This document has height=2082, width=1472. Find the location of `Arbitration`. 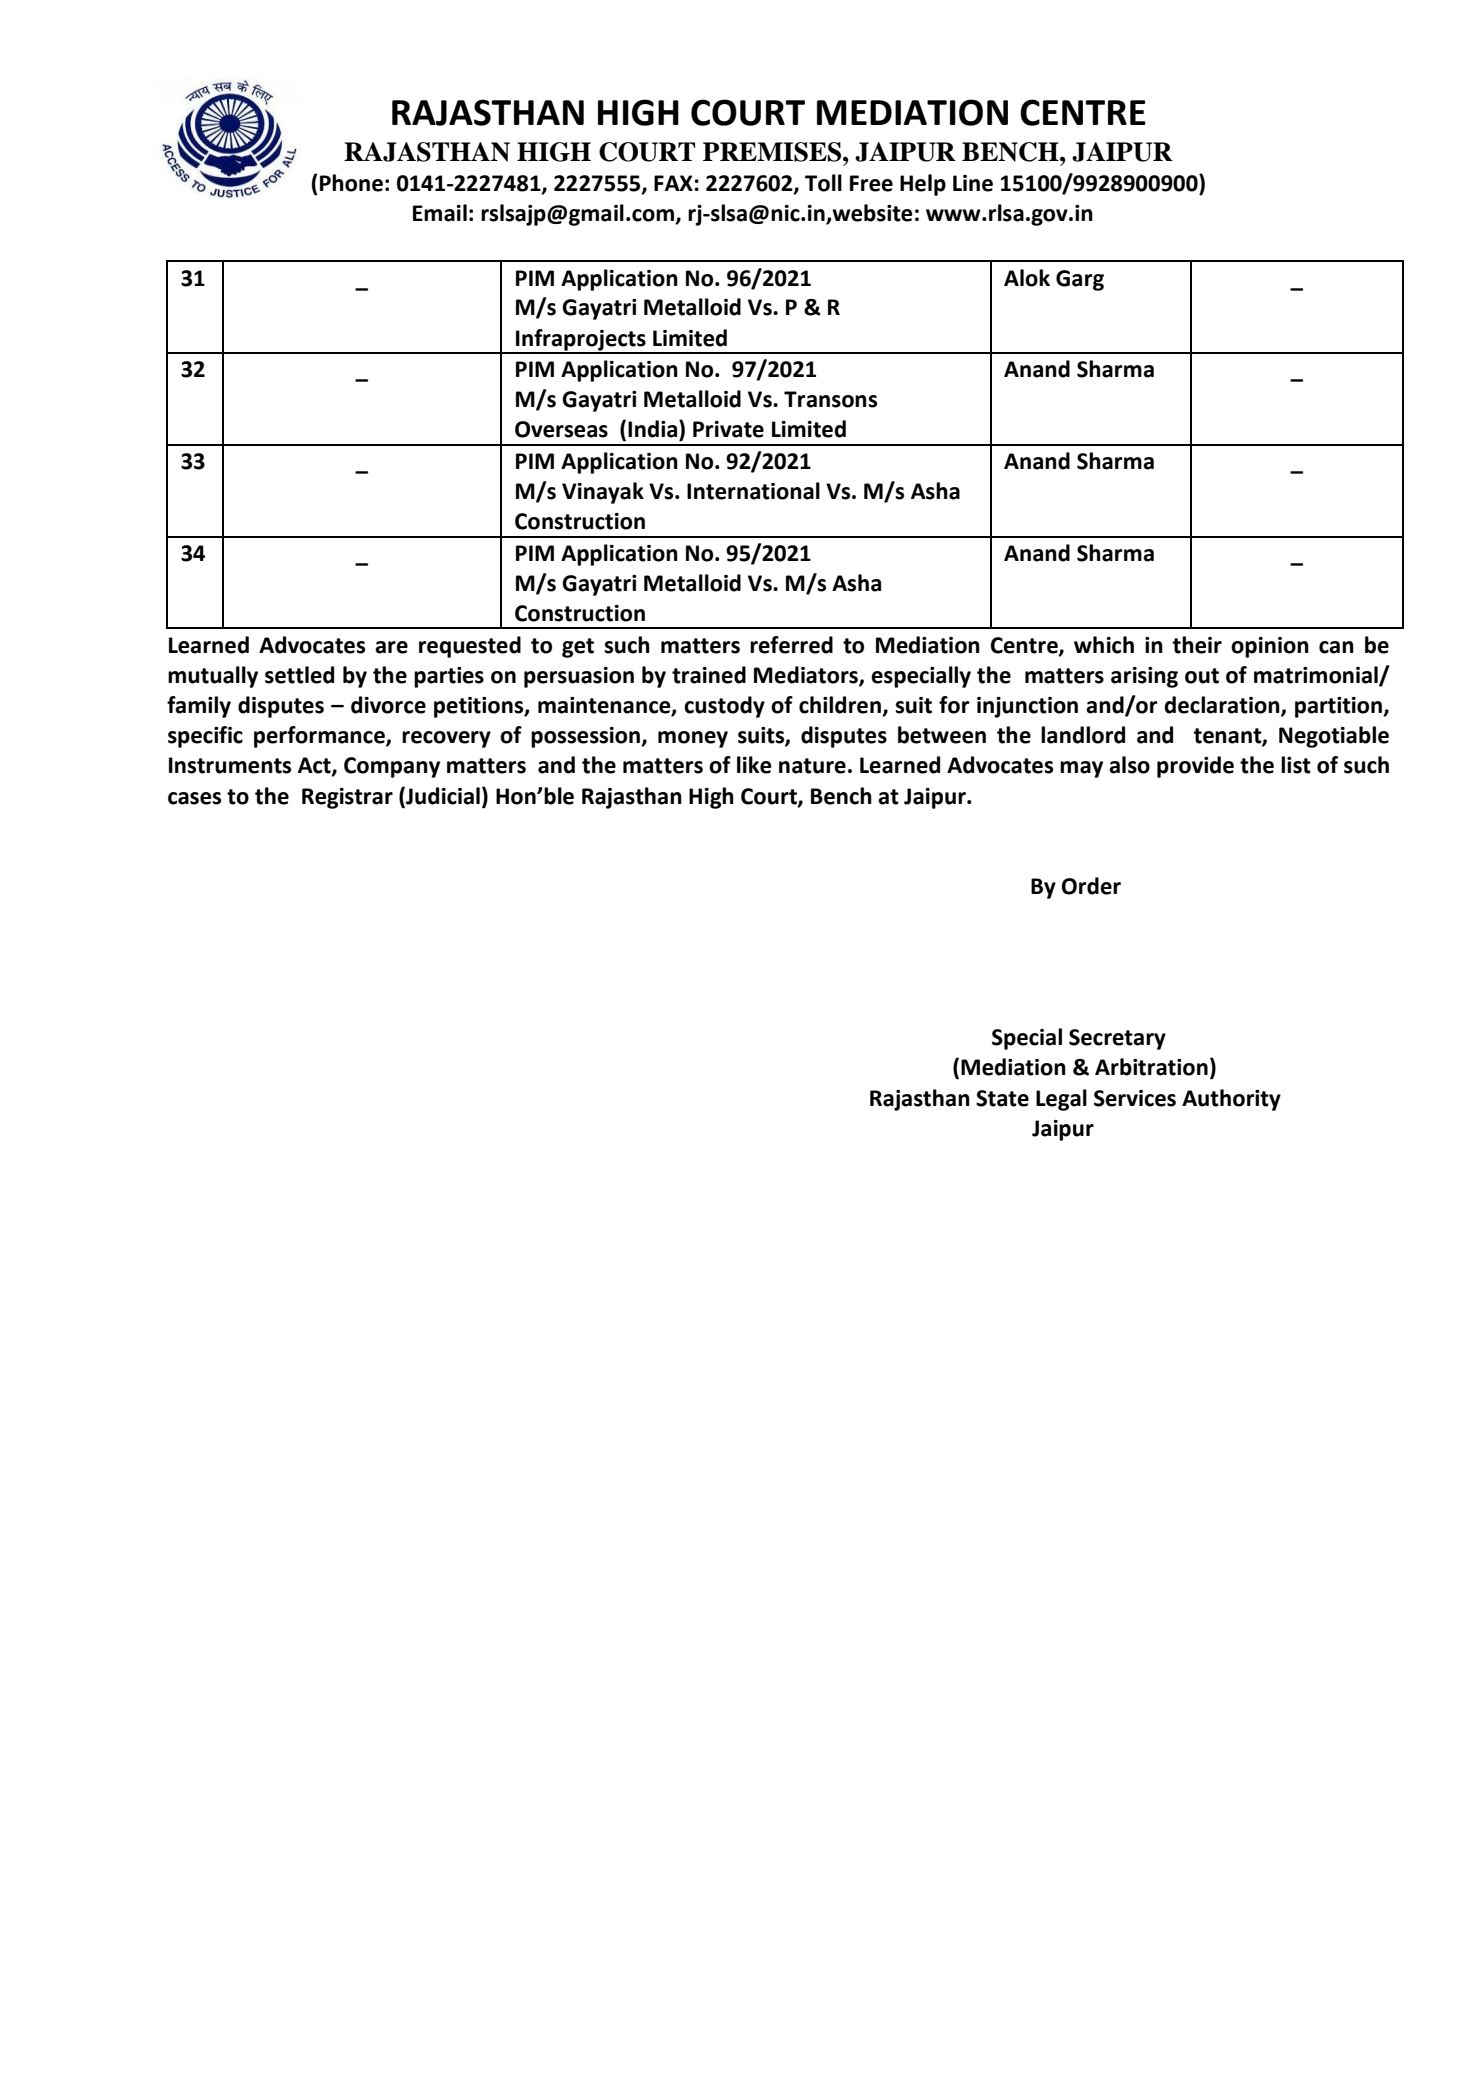

Arbitration is located at coordinates (1151, 1067).
